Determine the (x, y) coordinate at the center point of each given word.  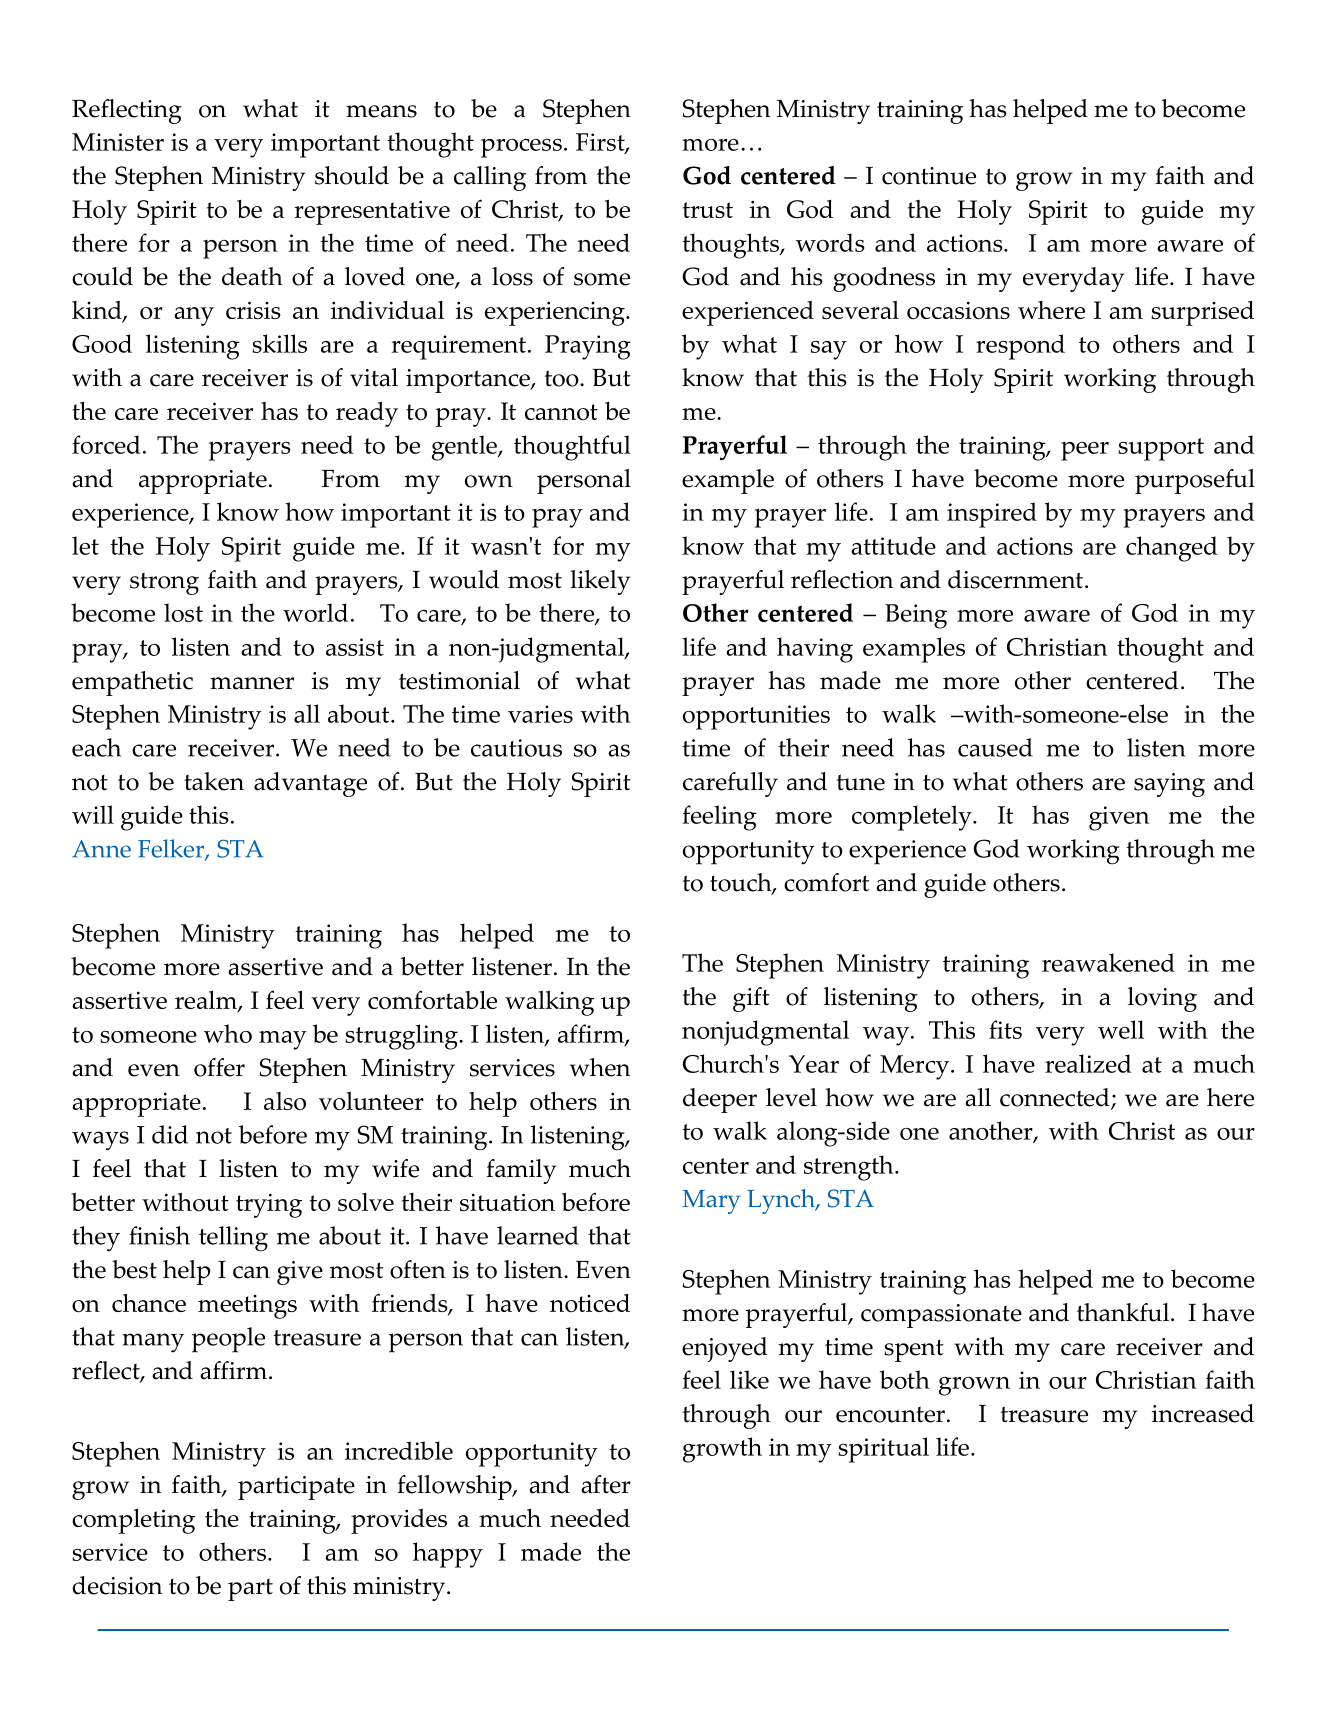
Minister (118, 142)
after (606, 1484)
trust (708, 210)
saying (1169, 785)
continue (929, 176)
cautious (516, 748)
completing (133, 1521)
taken (214, 781)
